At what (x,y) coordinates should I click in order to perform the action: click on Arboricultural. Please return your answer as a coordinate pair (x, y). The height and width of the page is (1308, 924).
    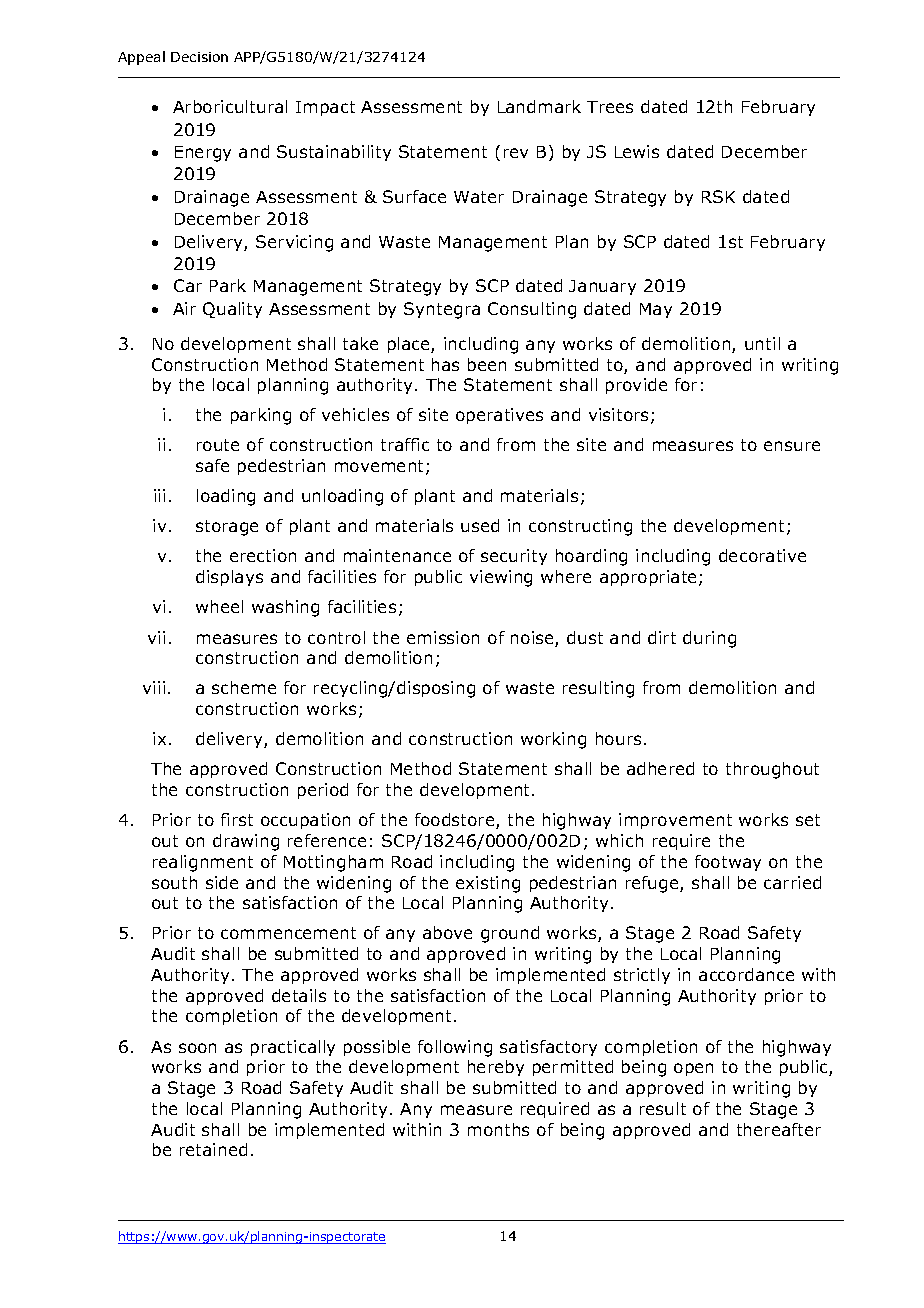
    Looking at the image, I should click on (230, 106).
